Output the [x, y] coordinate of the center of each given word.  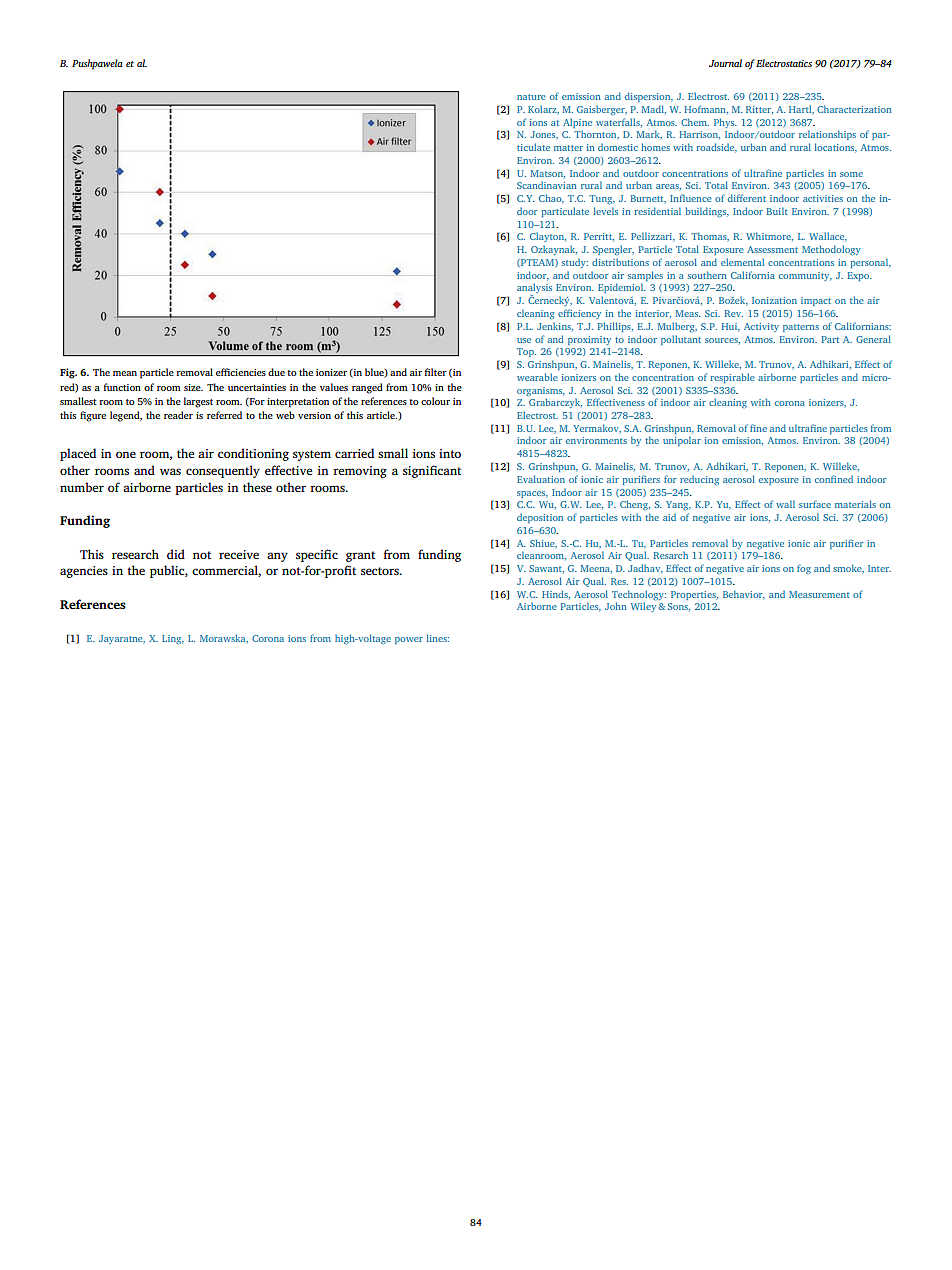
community [805, 276]
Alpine [577, 123]
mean [125, 373]
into [450, 453]
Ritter [759, 110]
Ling [173, 639]
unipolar [682, 441]
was [170, 471]
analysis [534, 289]
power [409, 640]
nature [531, 97]
